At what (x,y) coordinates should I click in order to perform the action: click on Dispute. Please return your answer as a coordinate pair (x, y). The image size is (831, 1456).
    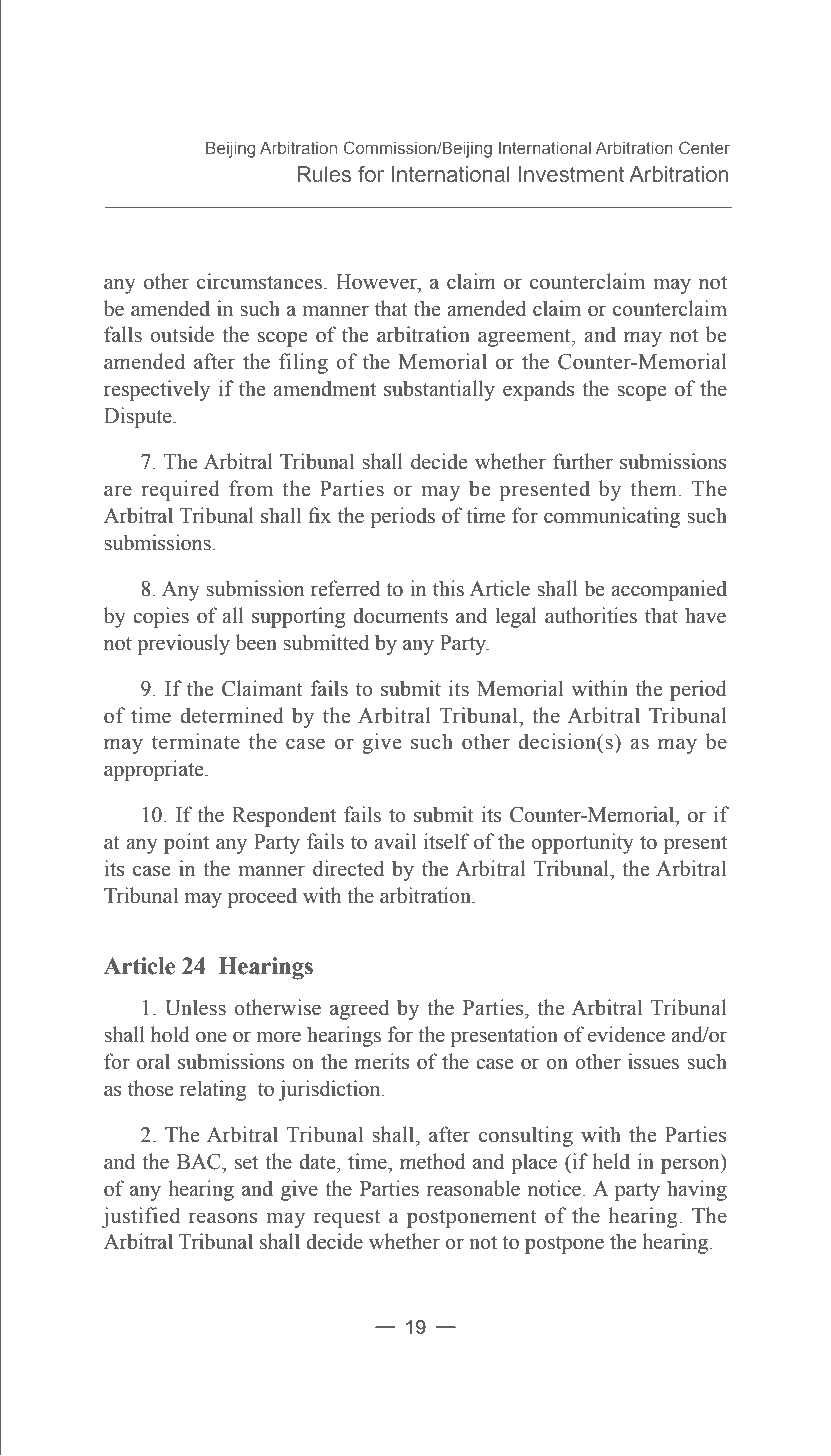
    Looking at the image, I should click on (139, 417).
